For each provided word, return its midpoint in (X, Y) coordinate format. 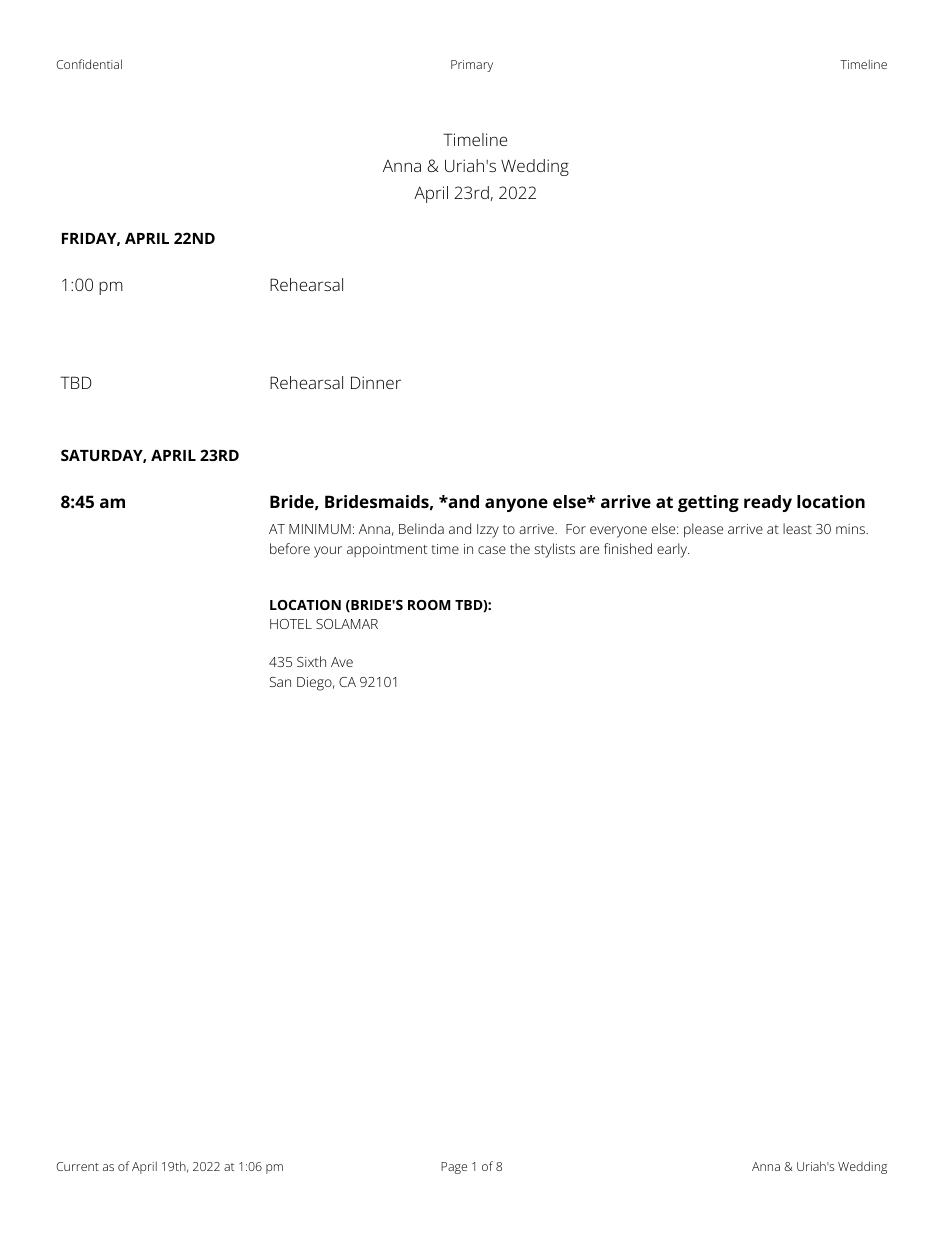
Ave (342, 662)
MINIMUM (320, 529)
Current (77, 1166)
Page (454, 1168)
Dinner (376, 382)
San (280, 682)
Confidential (89, 64)
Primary (472, 66)
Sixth (311, 661)
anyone (516, 505)
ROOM (429, 605)
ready (768, 503)
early (673, 550)
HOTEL (291, 624)
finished (628, 548)
